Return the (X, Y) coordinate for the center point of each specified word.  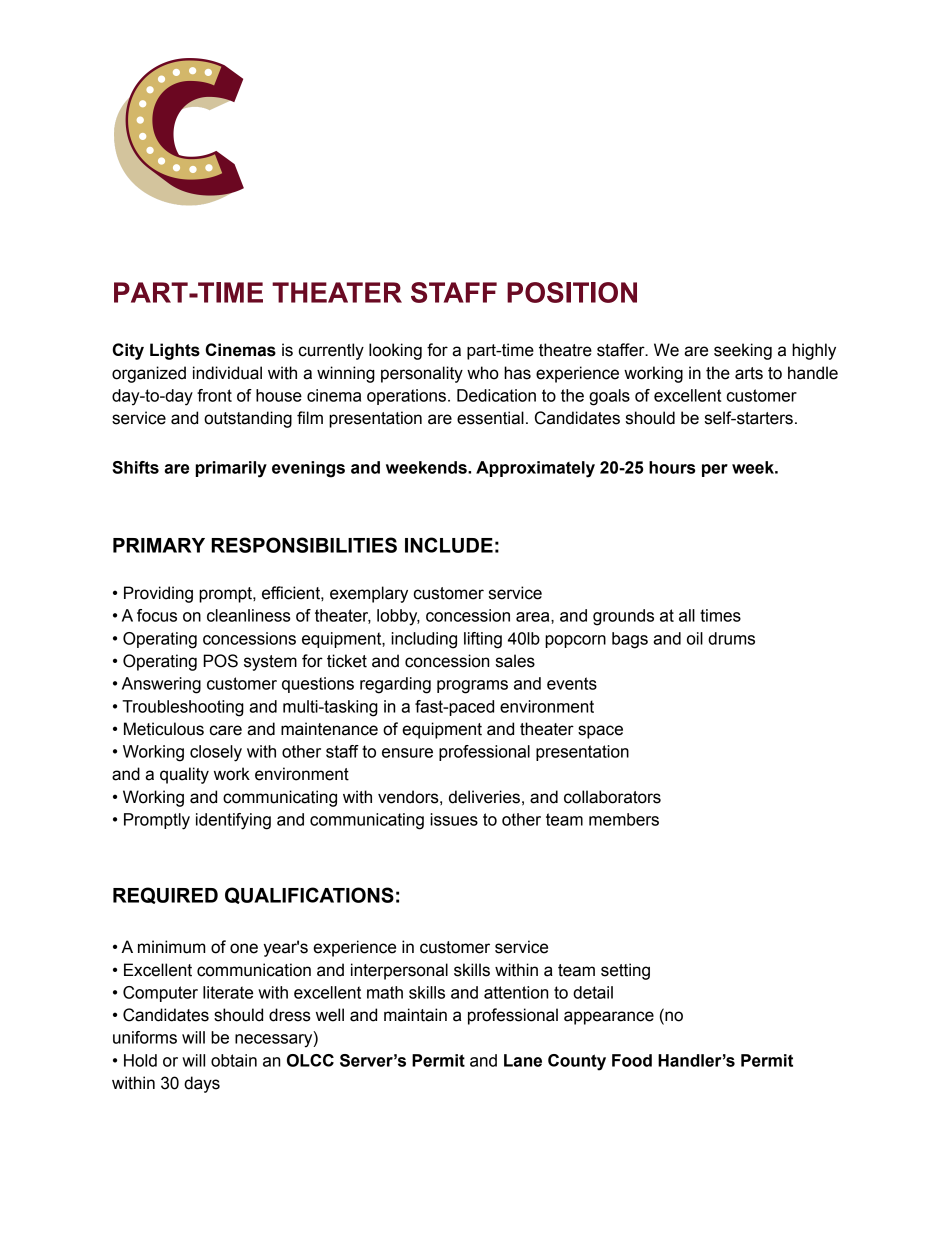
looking (395, 351)
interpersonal (399, 971)
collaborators (612, 797)
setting (625, 971)
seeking (743, 351)
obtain (234, 1060)
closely (216, 753)
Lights (175, 351)
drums (731, 638)
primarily (231, 469)
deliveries (484, 797)
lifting (483, 640)
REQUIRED (165, 895)
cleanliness (249, 615)
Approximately (535, 469)
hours (672, 467)
